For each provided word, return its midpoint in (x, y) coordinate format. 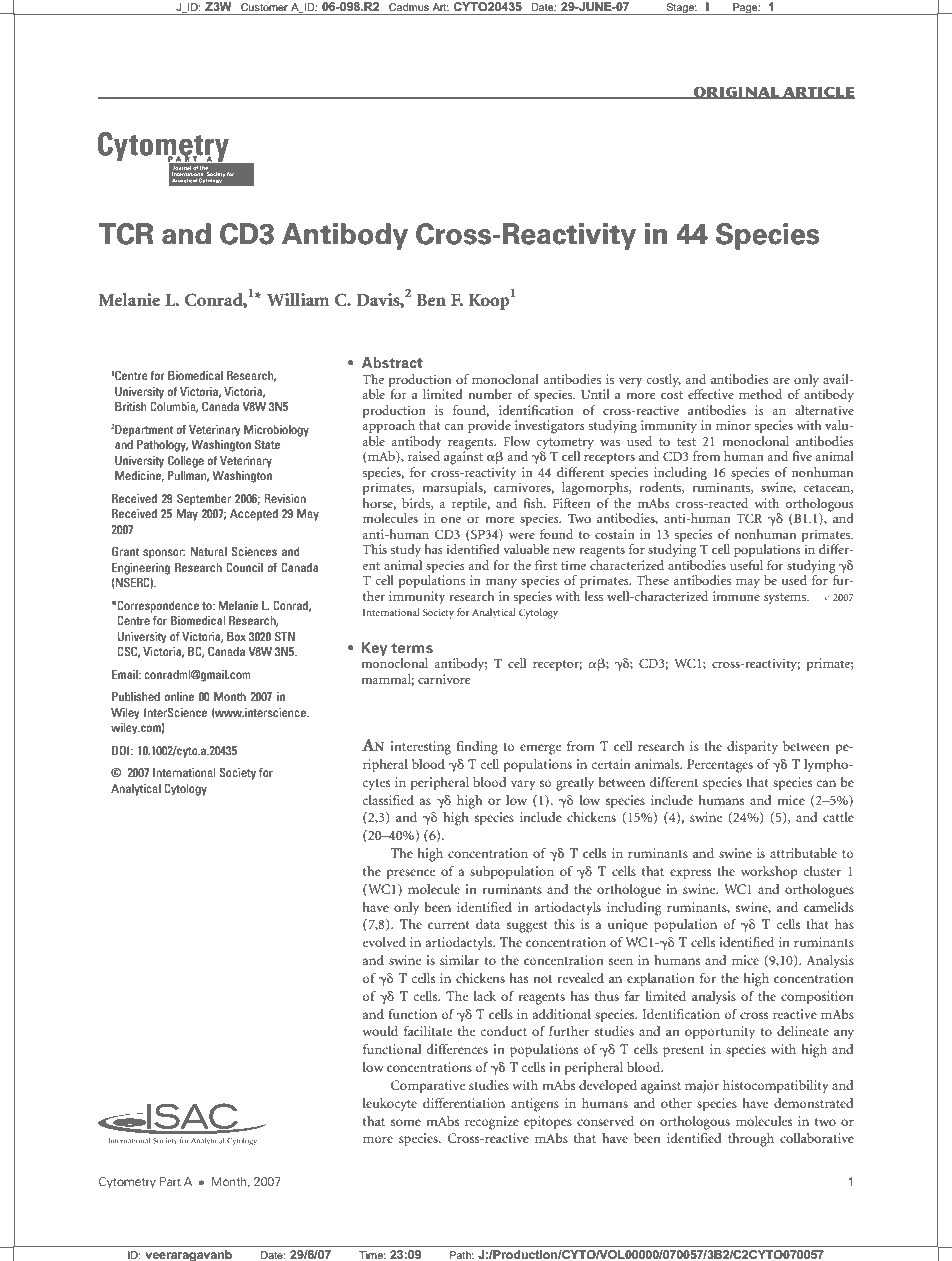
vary (523, 785)
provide (489, 427)
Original (736, 92)
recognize (492, 1123)
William (298, 299)
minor (733, 425)
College (186, 462)
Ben (431, 300)
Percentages (720, 766)
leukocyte (390, 1104)
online (179, 696)
